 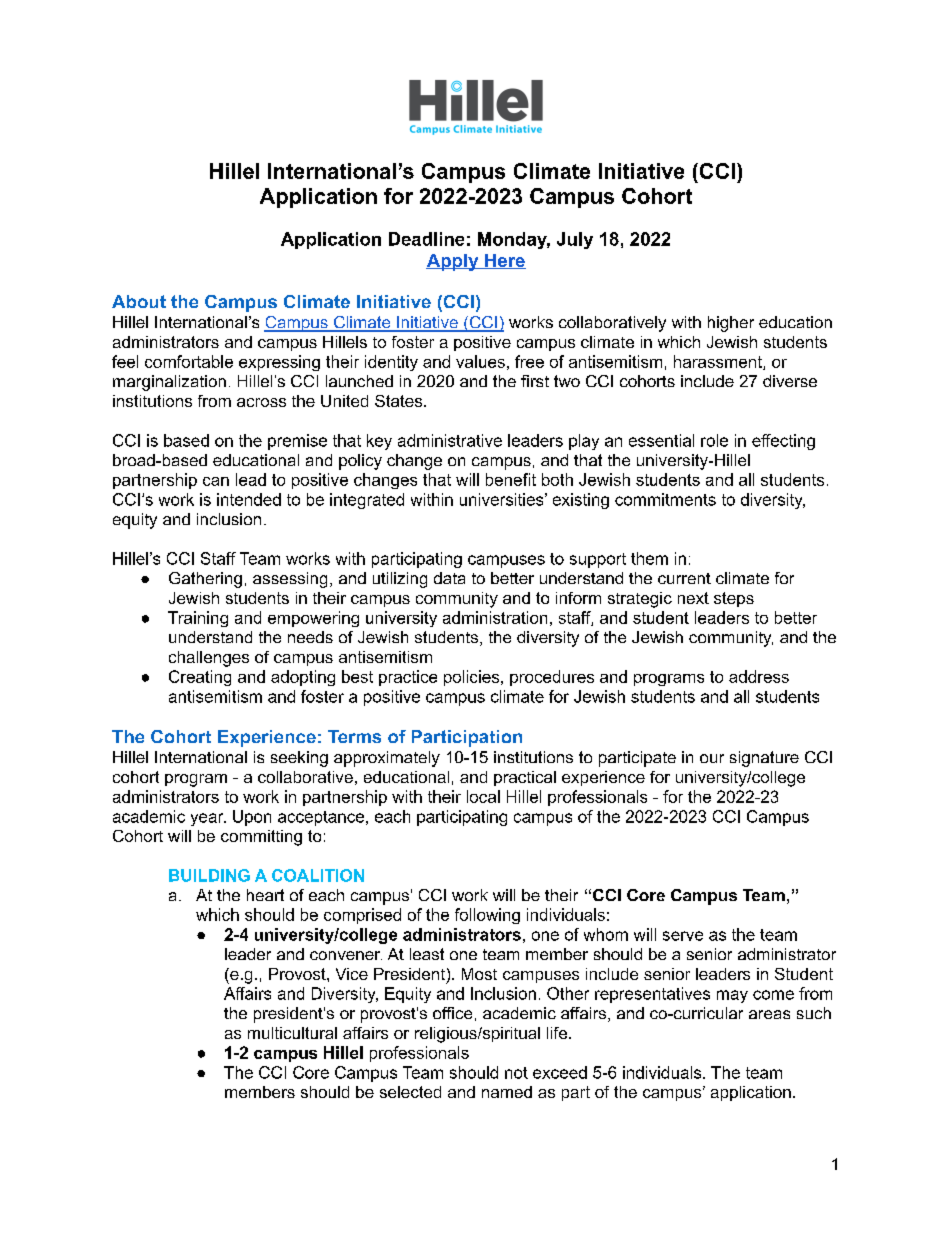 What do you see at coordinates (249, 499) in the image?
I see `intended` at bounding box center [249, 499].
